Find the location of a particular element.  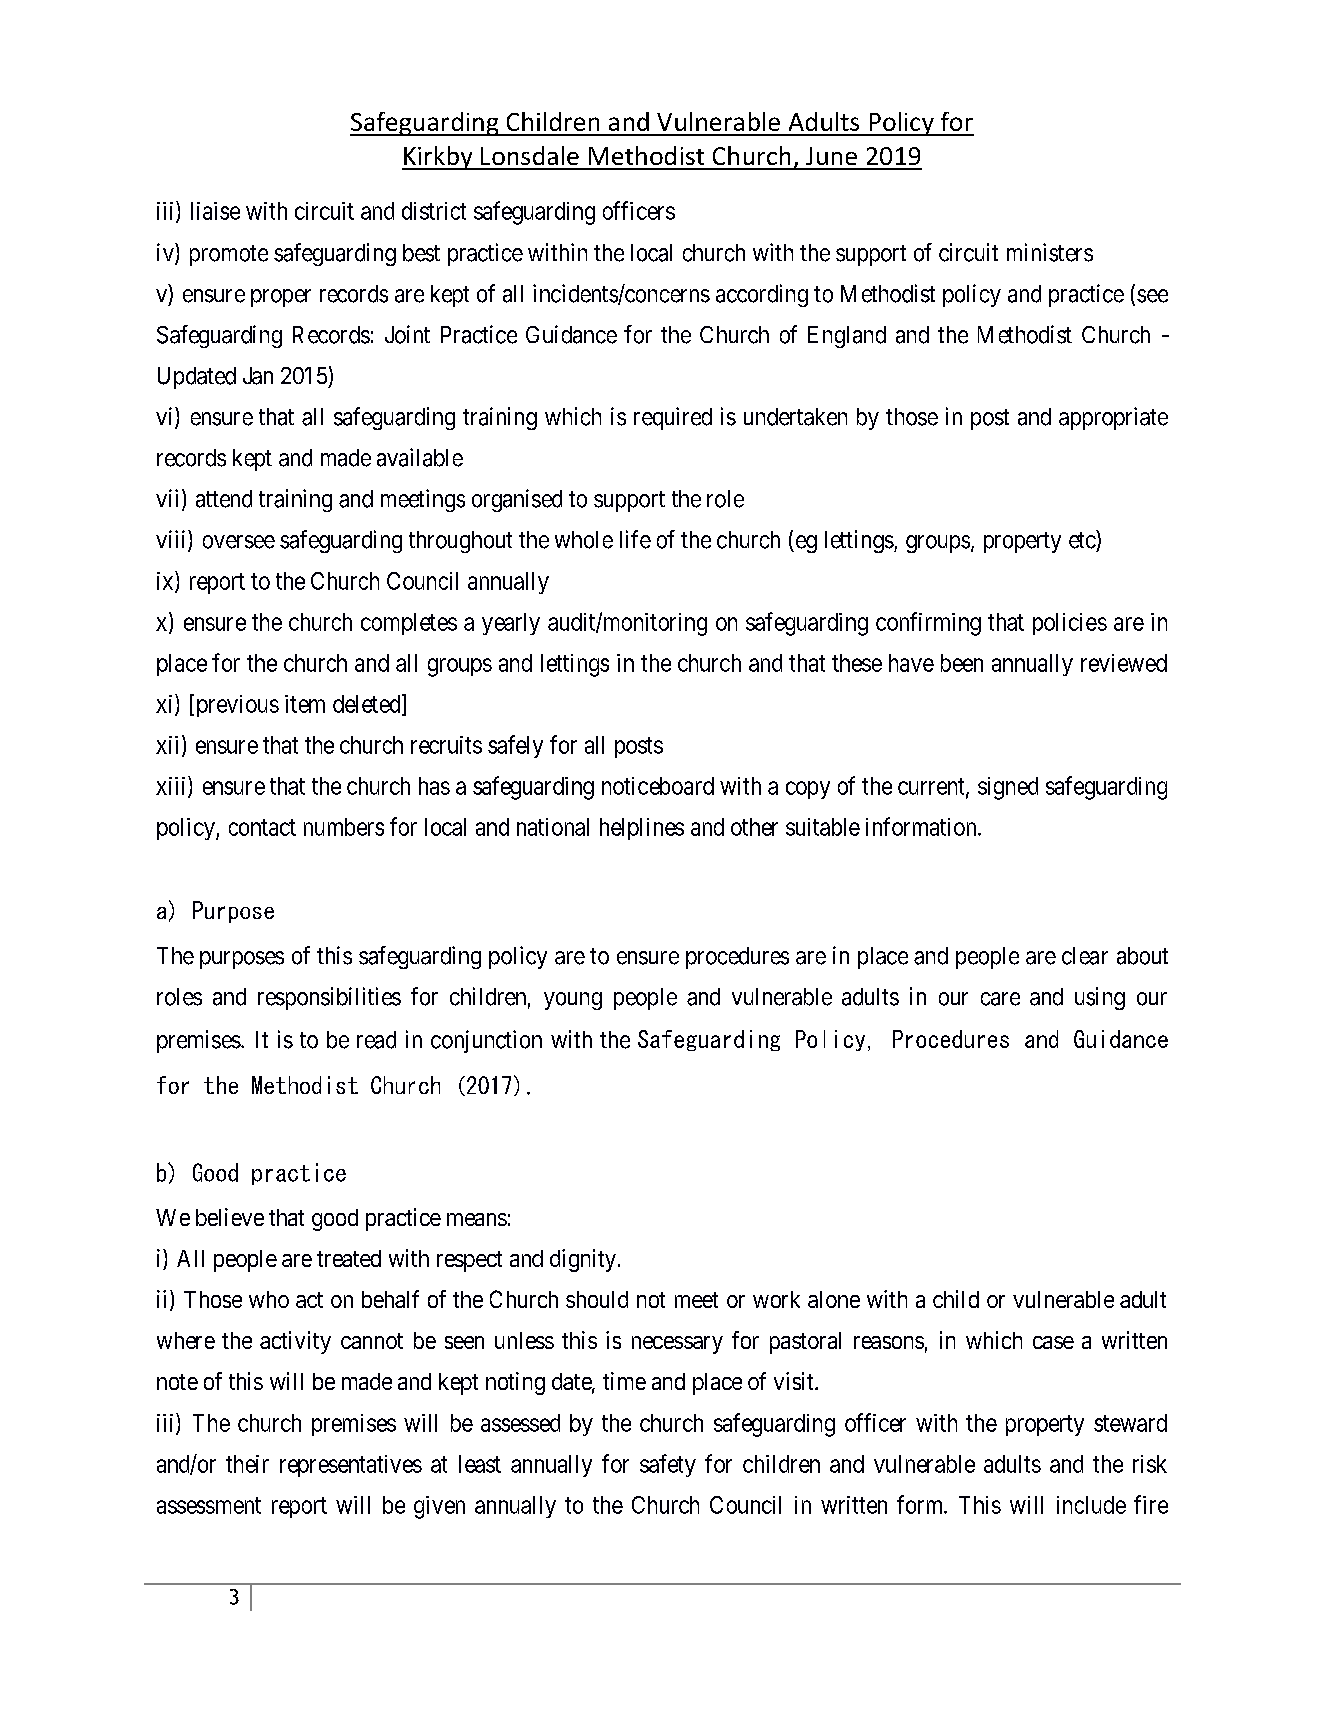

according is located at coordinates (762, 295).
